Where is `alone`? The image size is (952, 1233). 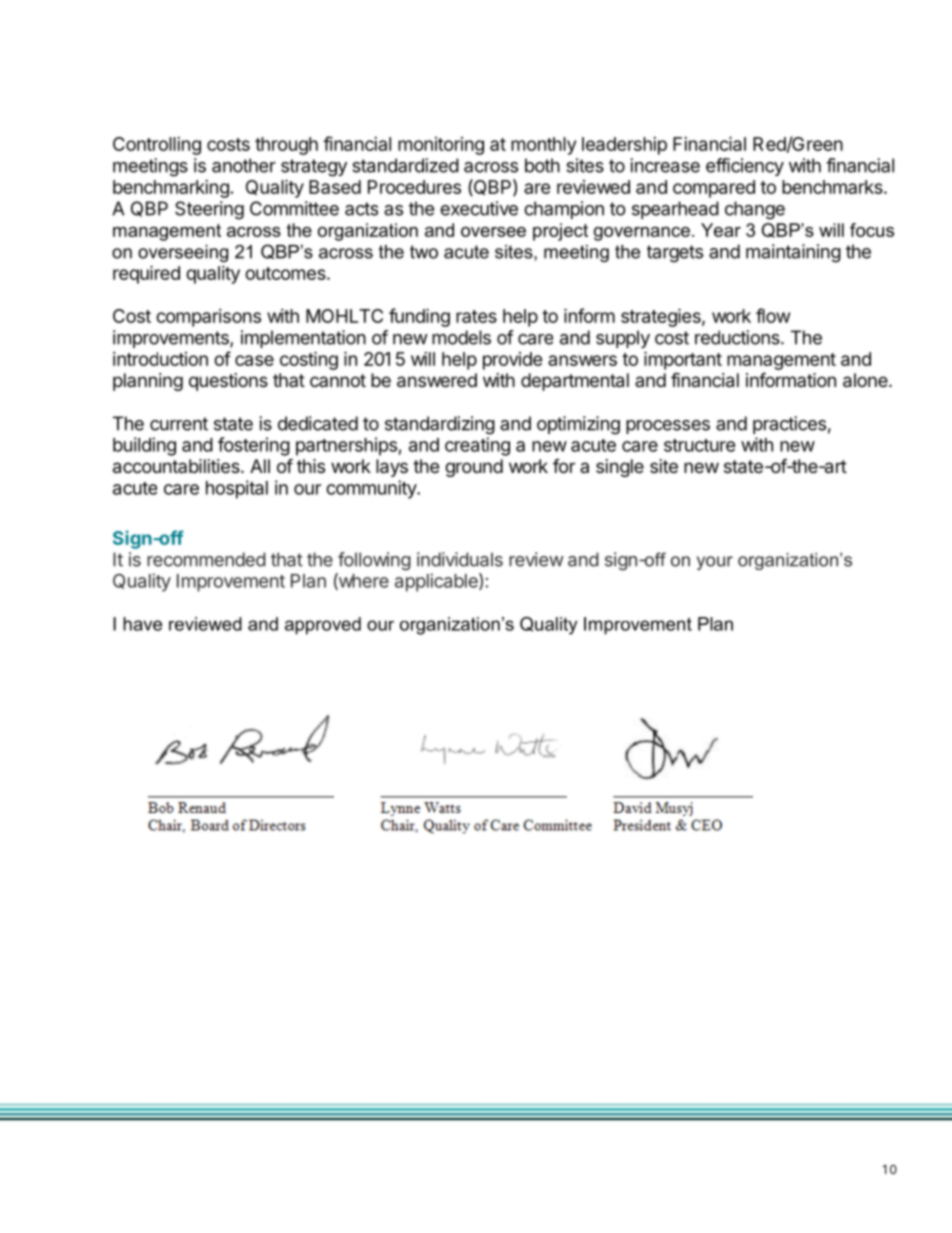
alone is located at coordinates (866, 380).
